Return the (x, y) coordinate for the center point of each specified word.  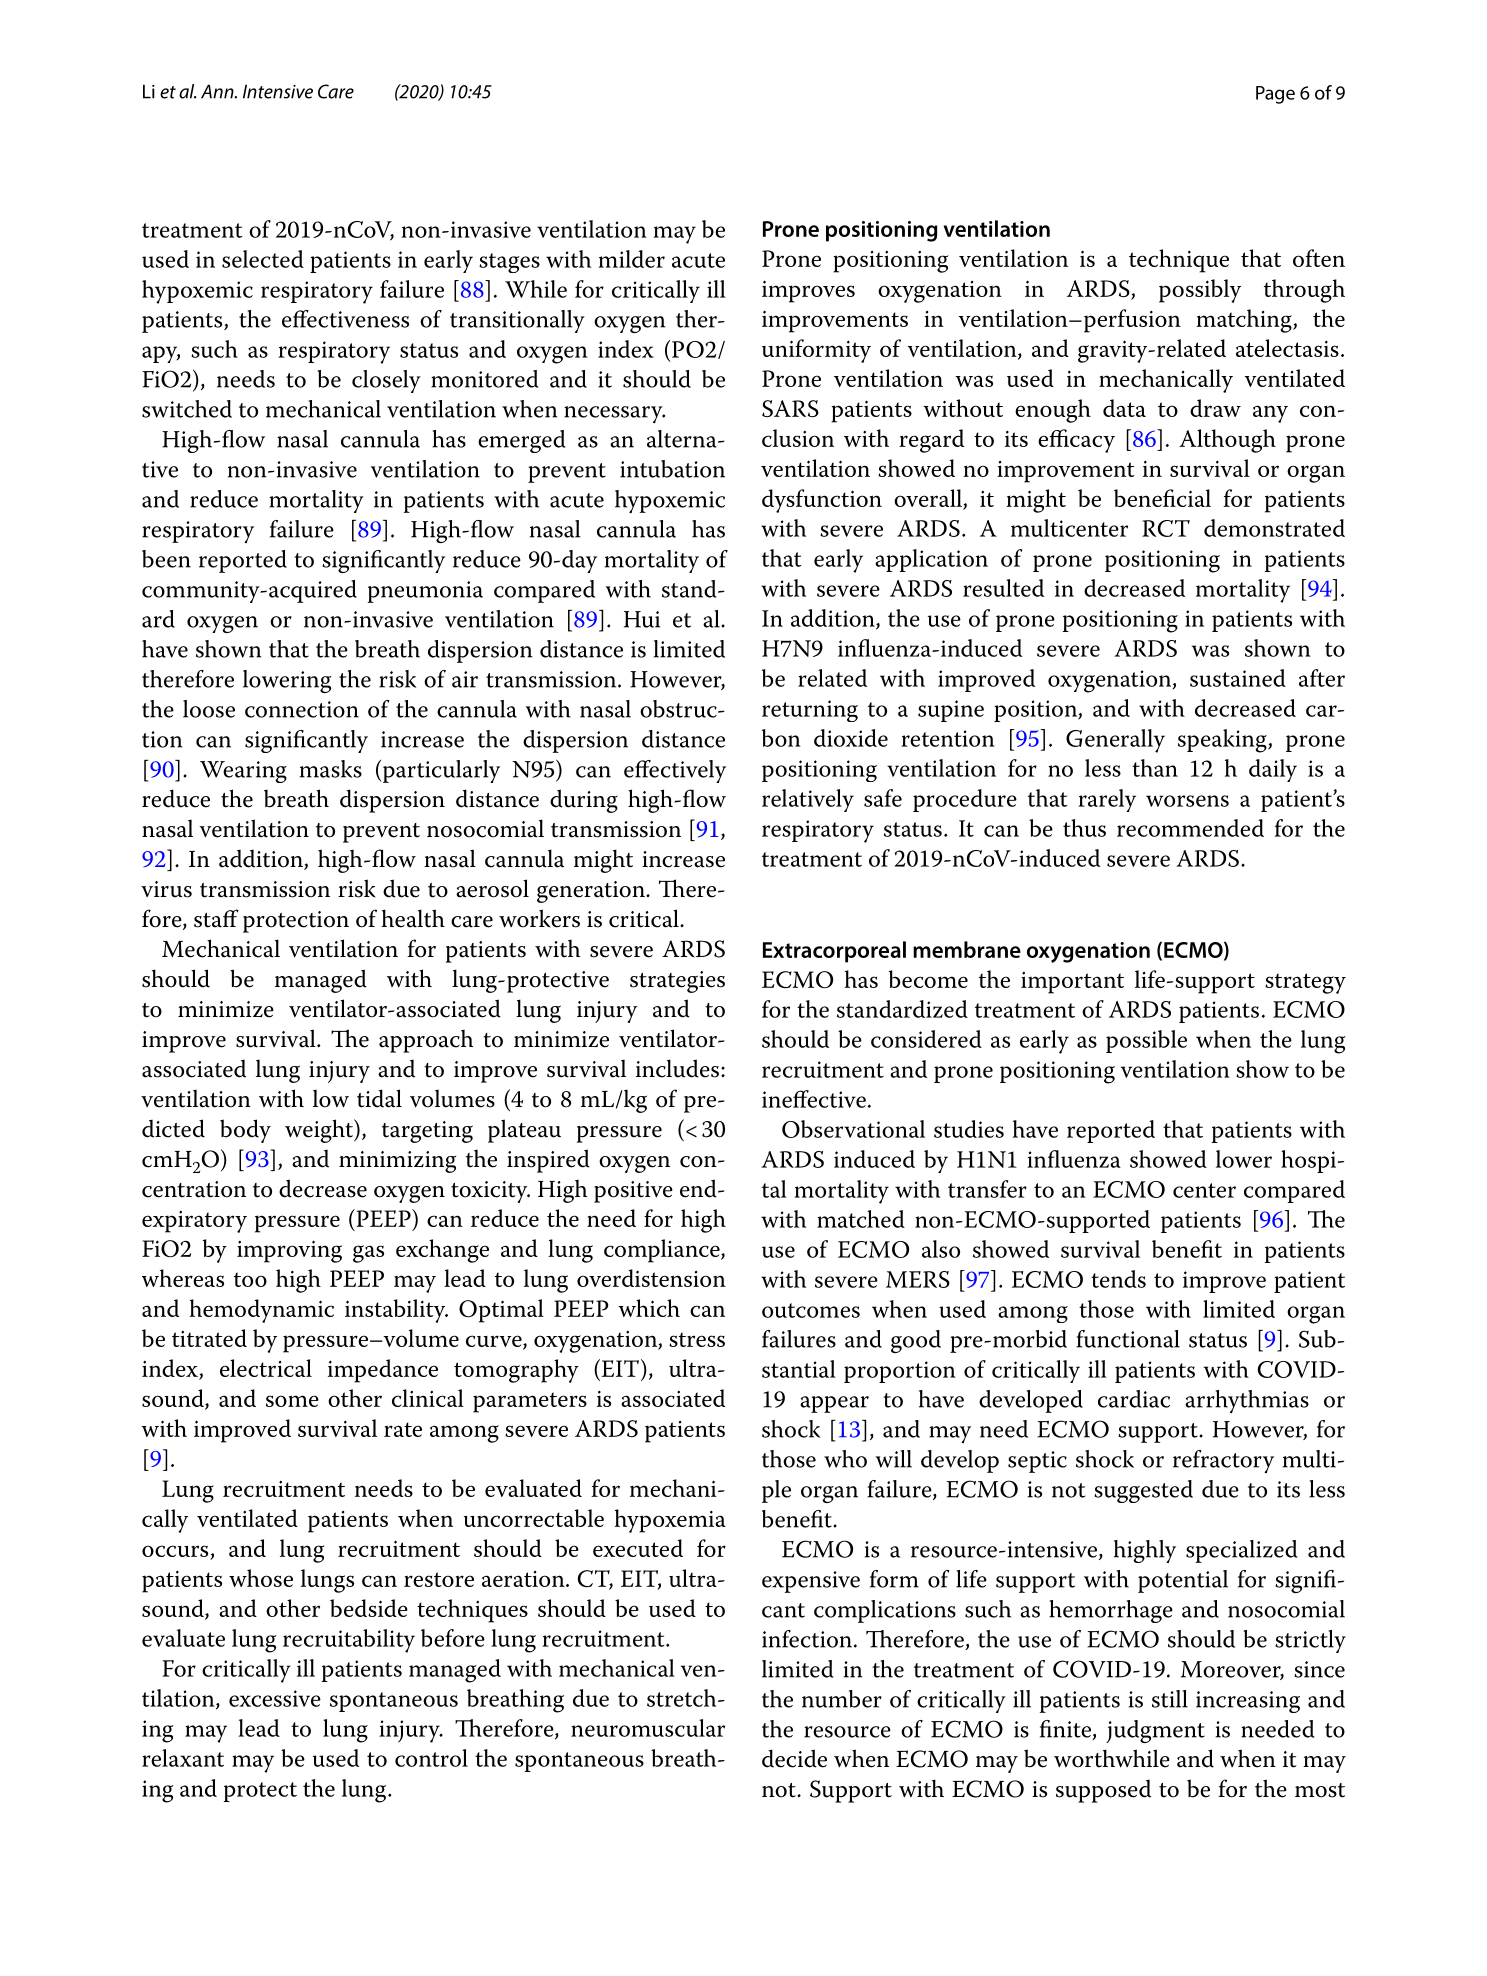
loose (209, 709)
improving (289, 1251)
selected (263, 259)
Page (1275, 95)
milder (631, 259)
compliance (663, 1251)
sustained (1238, 678)
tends (1118, 1279)
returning (810, 711)
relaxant (183, 1758)
